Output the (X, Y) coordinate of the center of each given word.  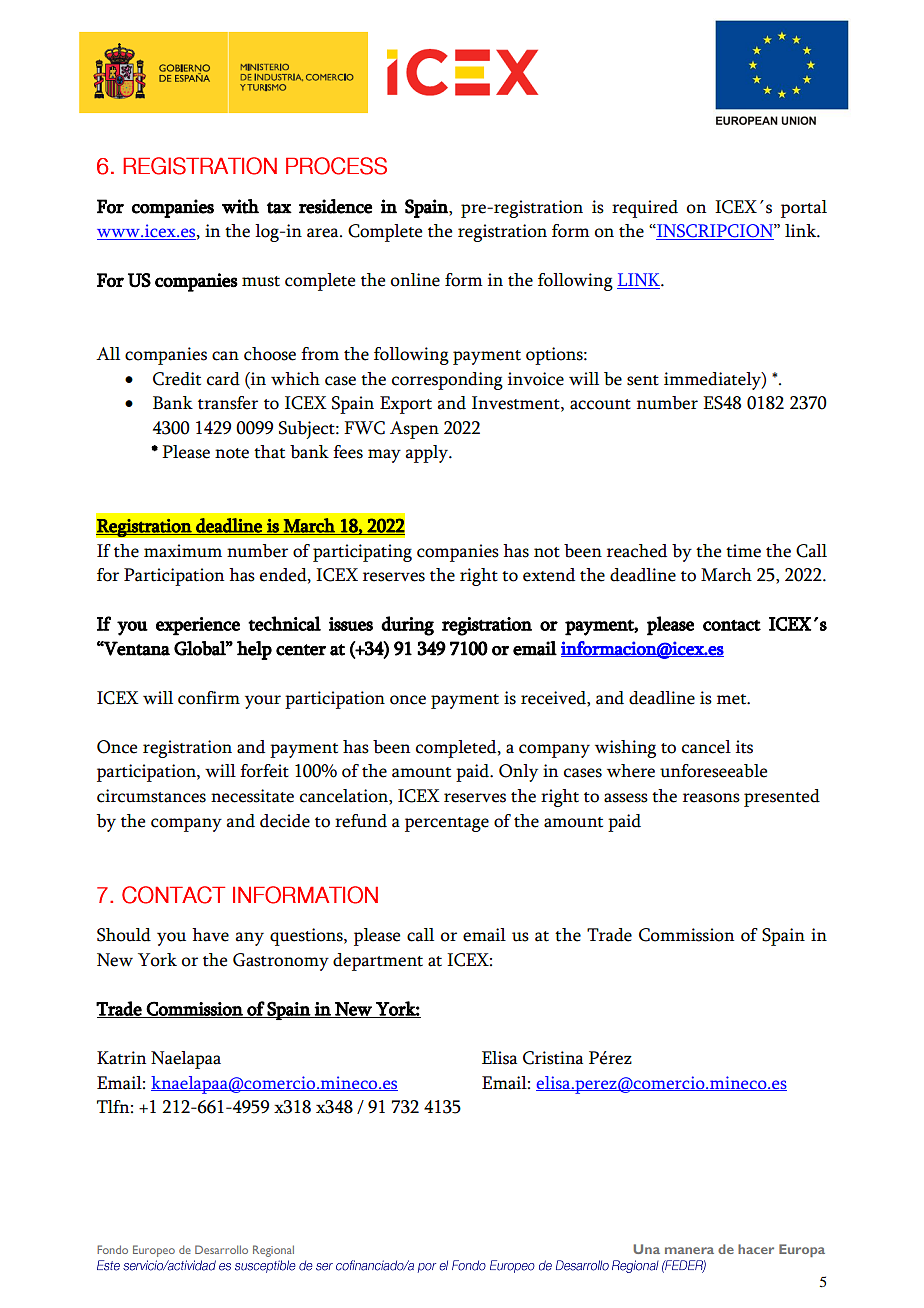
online (415, 280)
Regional (273, 1251)
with (240, 206)
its (744, 747)
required (645, 209)
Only (518, 773)
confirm (209, 698)
